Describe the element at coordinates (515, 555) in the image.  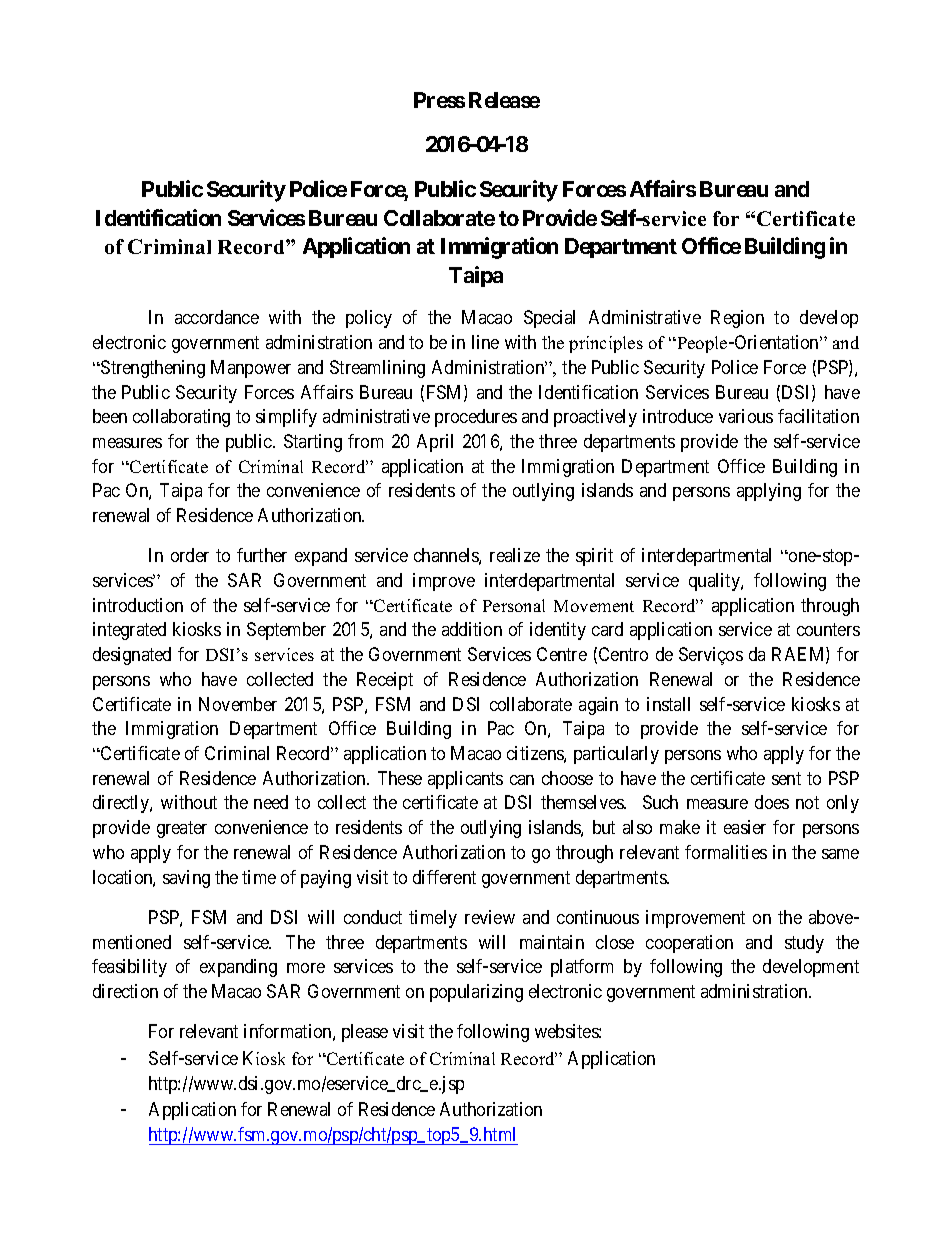
I see `realize` at that location.
